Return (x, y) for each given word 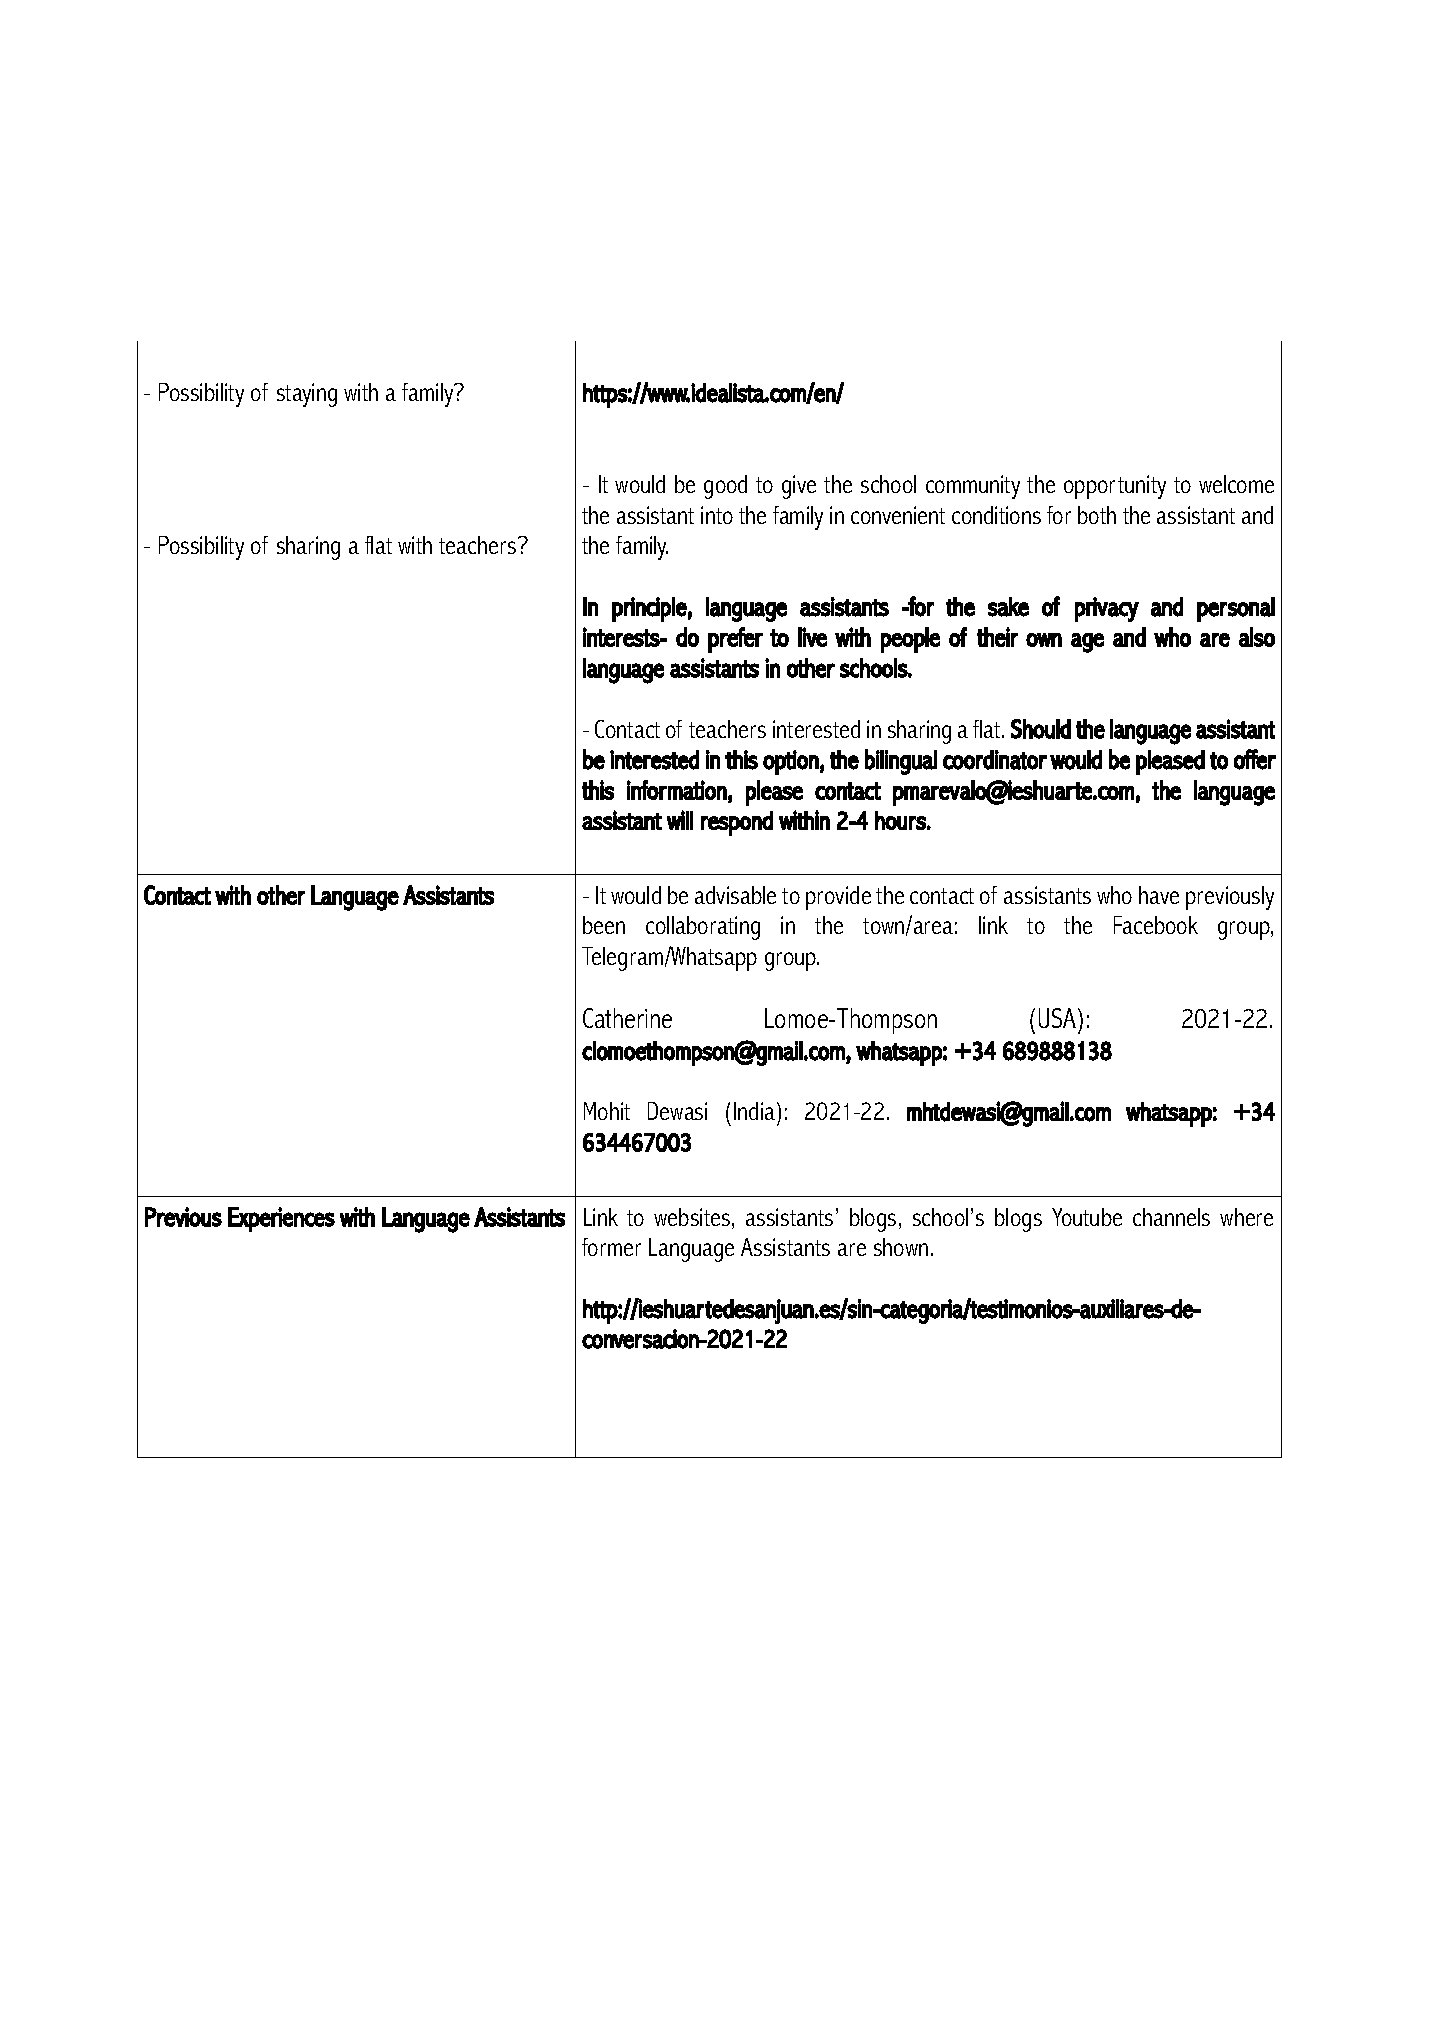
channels (1171, 1217)
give (799, 487)
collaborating (703, 928)
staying (307, 395)
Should (1041, 729)
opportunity (1115, 487)
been (604, 925)
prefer (735, 640)
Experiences (281, 1219)
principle (649, 609)
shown (901, 1247)
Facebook (1156, 925)
